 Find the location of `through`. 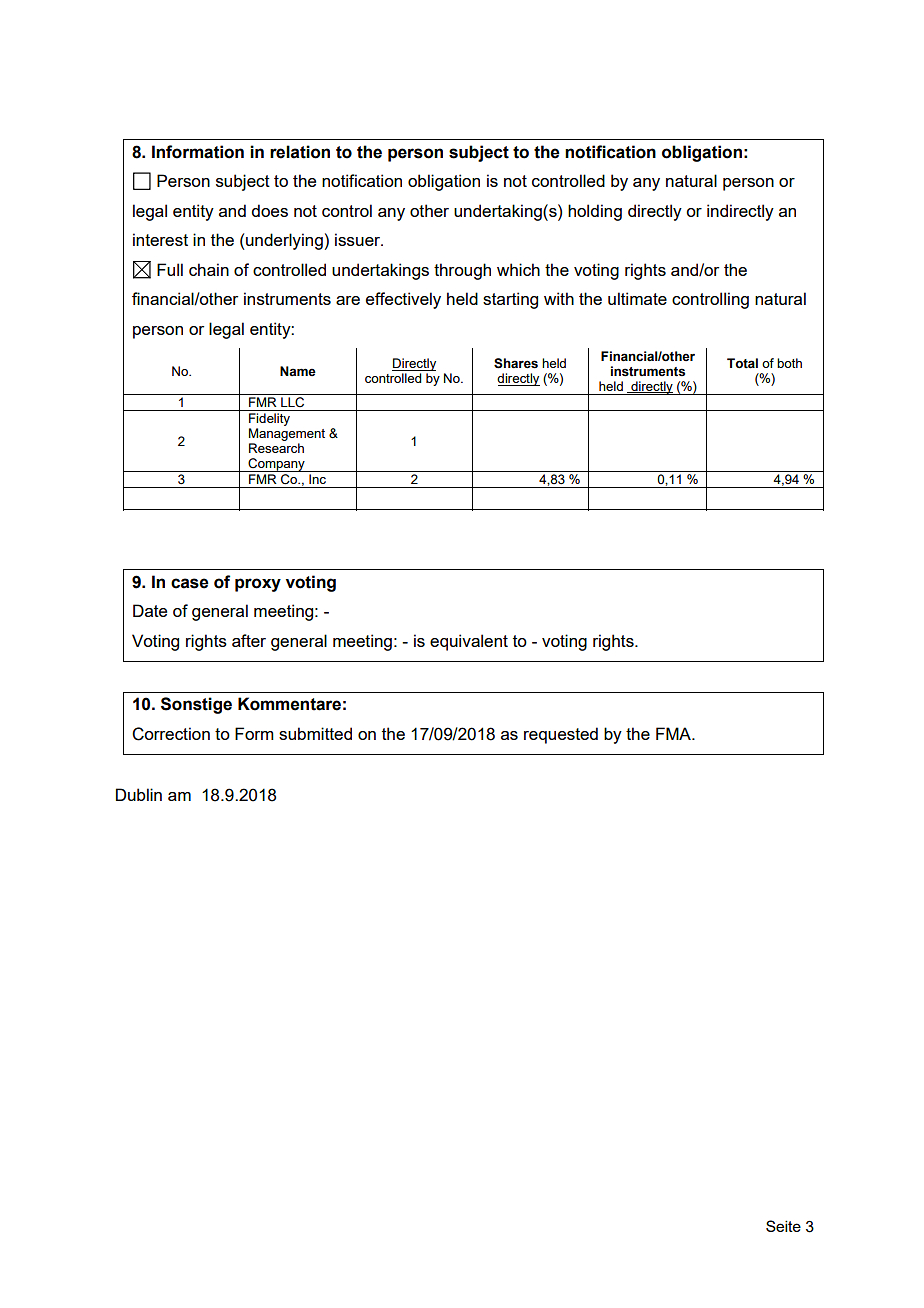

through is located at coordinates (462, 271).
